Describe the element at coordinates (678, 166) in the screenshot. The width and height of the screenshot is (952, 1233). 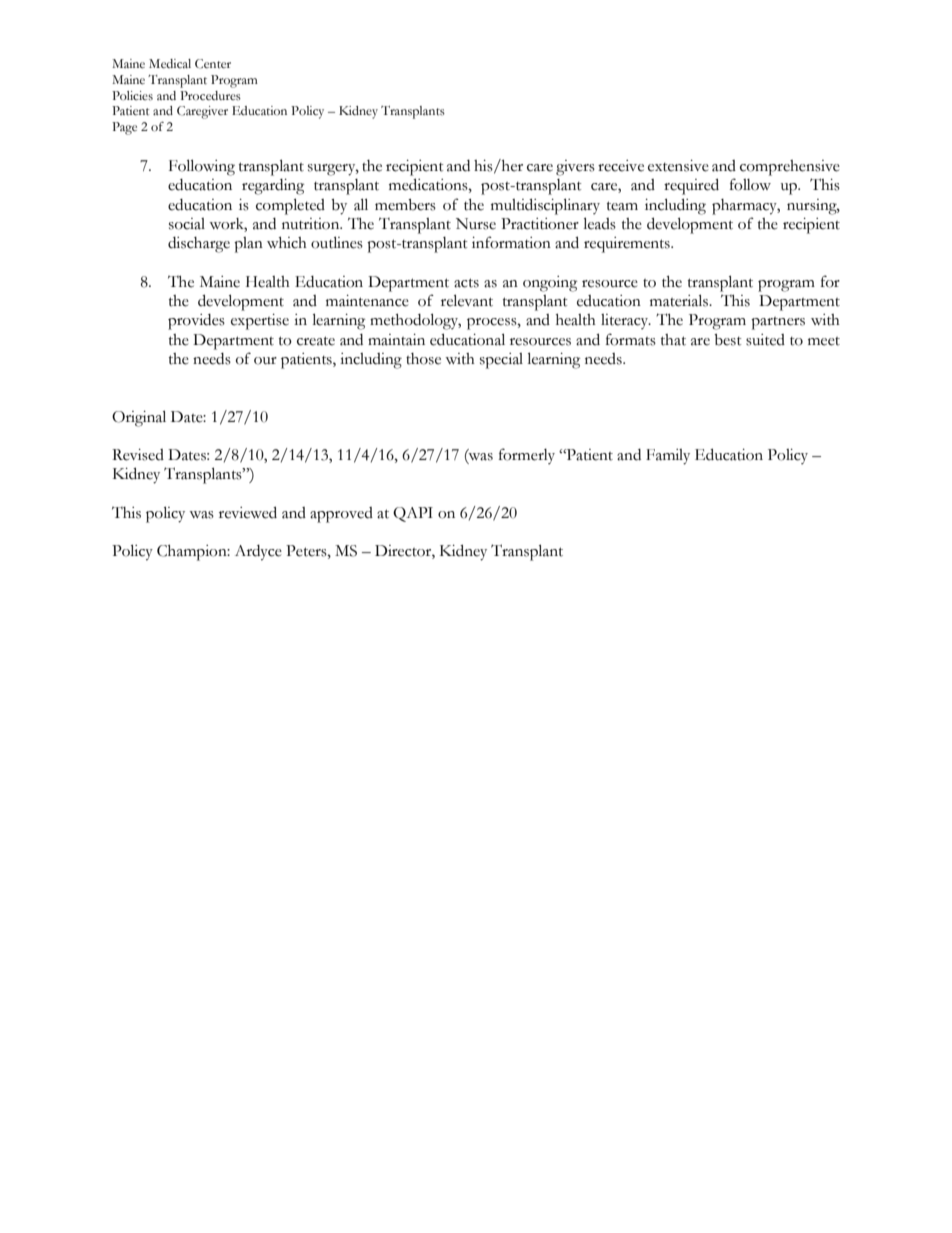
I see `extensive` at that location.
